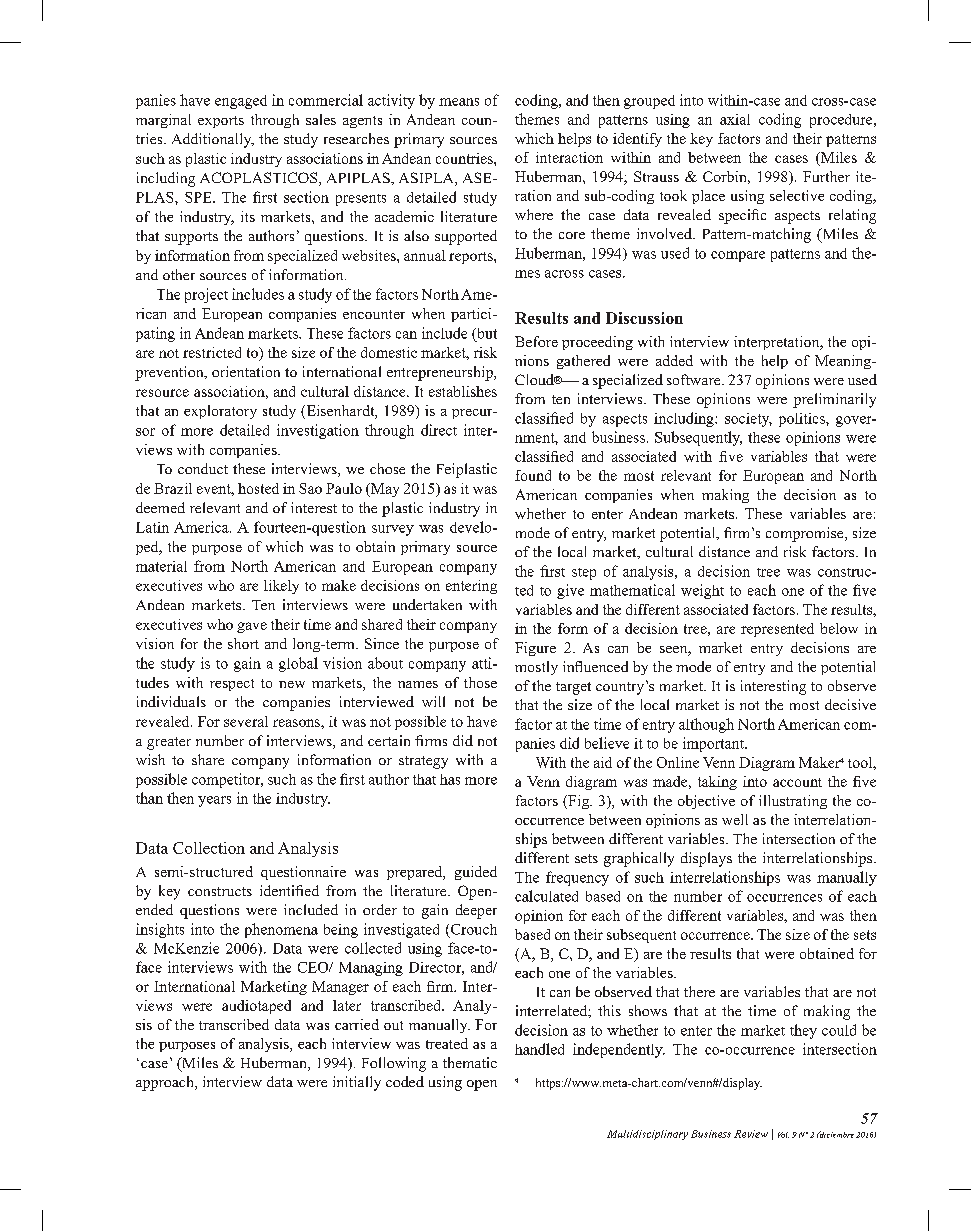 The width and height of the screenshot is (971, 1232). What do you see at coordinates (221, 122) in the screenshot?
I see `exports` at bounding box center [221, 122].
